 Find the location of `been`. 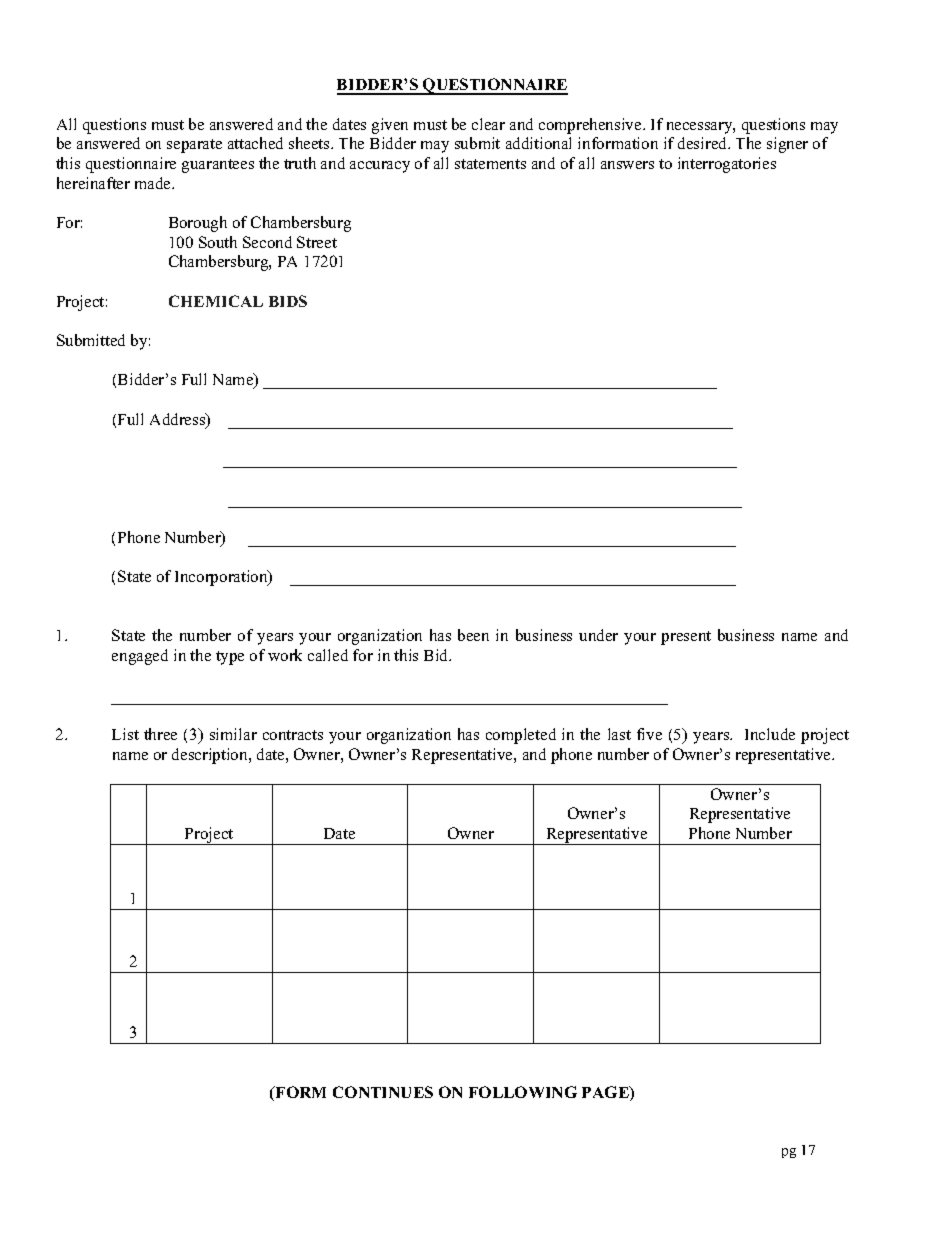

been is located at coordinates (473, 635).
